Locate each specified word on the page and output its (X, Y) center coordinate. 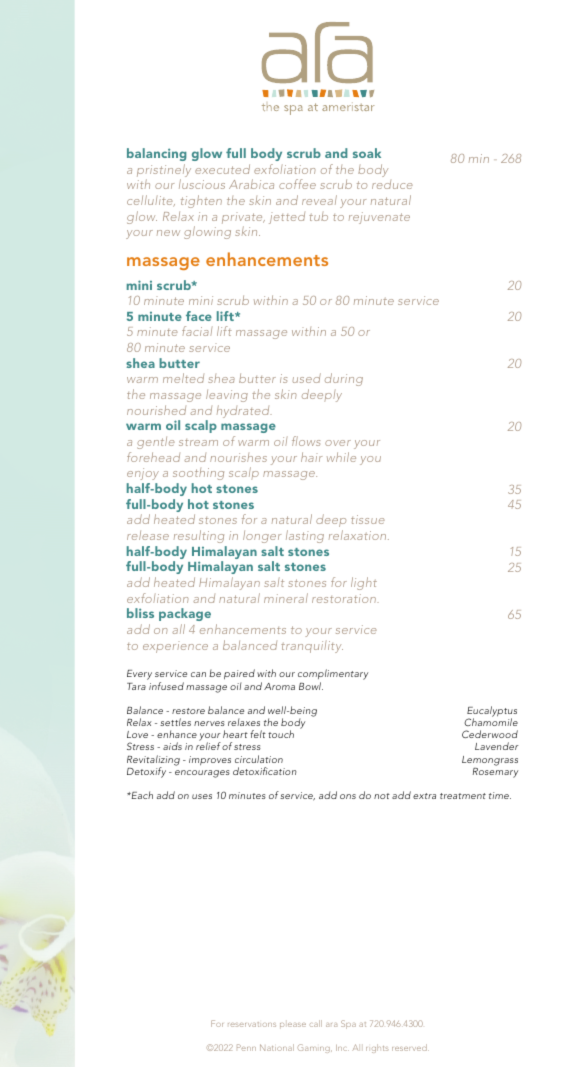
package (185, 614)
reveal (319, 200)
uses (202, 796)
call (316, 1023)
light (364, 583)
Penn (246, 1047)
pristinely (164, 172)
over (338, 443)
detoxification (265, 771)
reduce (392, 184)
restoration (345, 598)
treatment (463, 796)
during (344, 379)
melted (183, 378)
